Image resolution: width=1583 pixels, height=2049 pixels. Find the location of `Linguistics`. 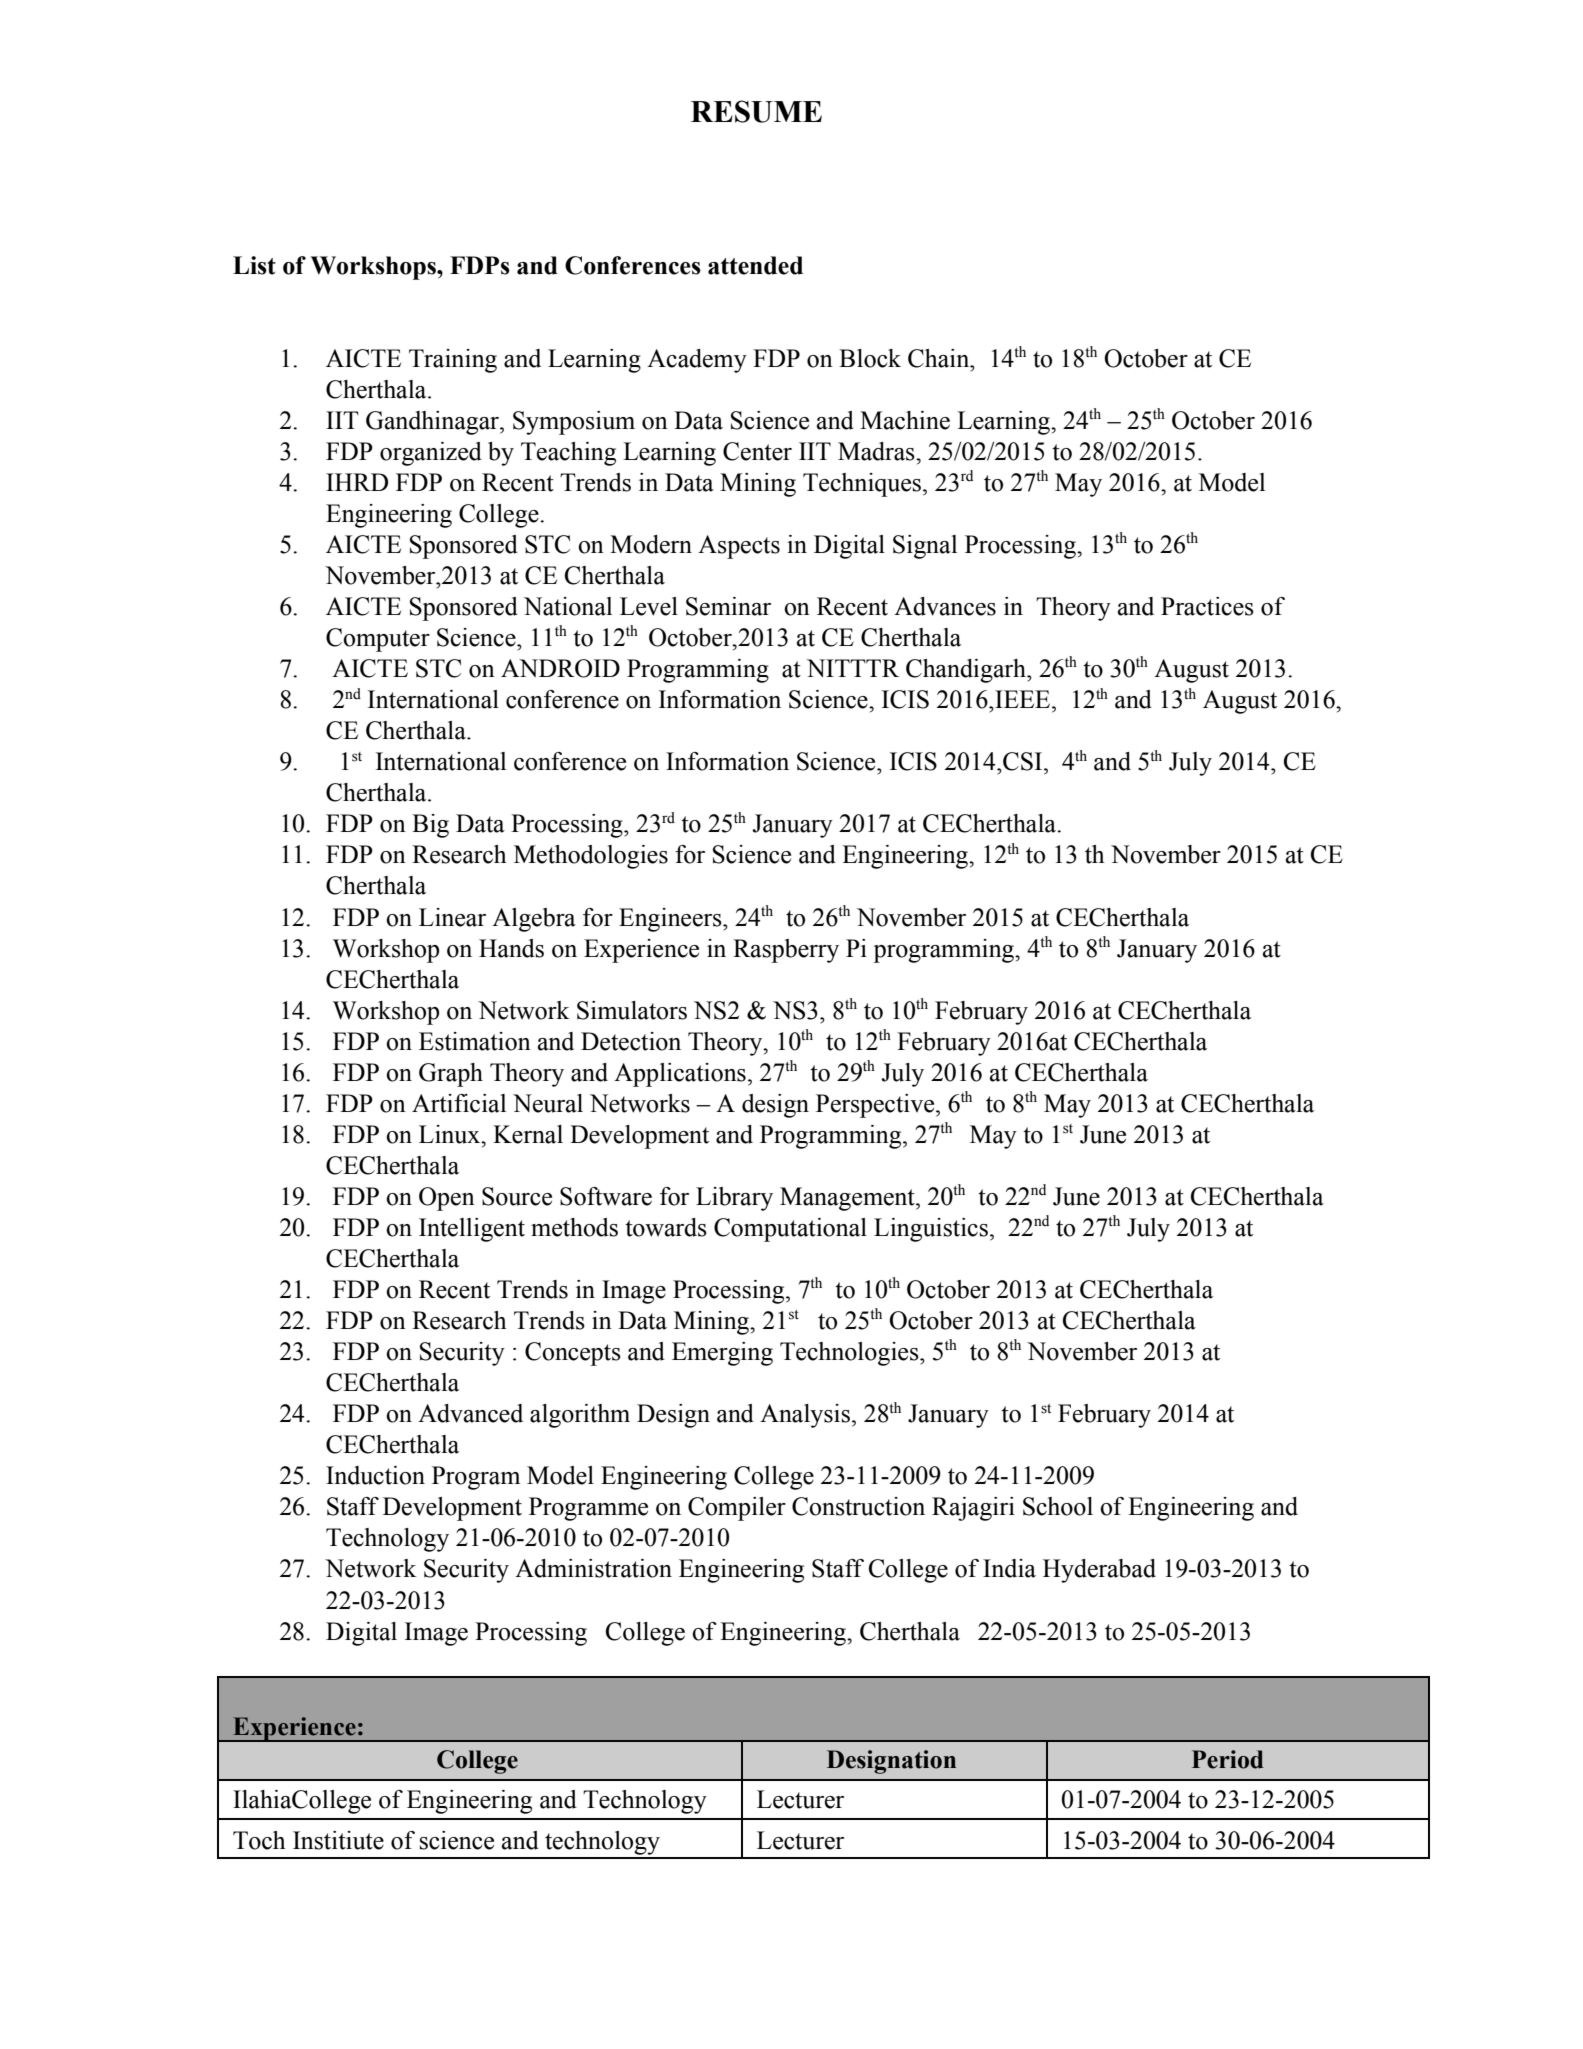

Linguistics is located at coordinates (931, 1230).
